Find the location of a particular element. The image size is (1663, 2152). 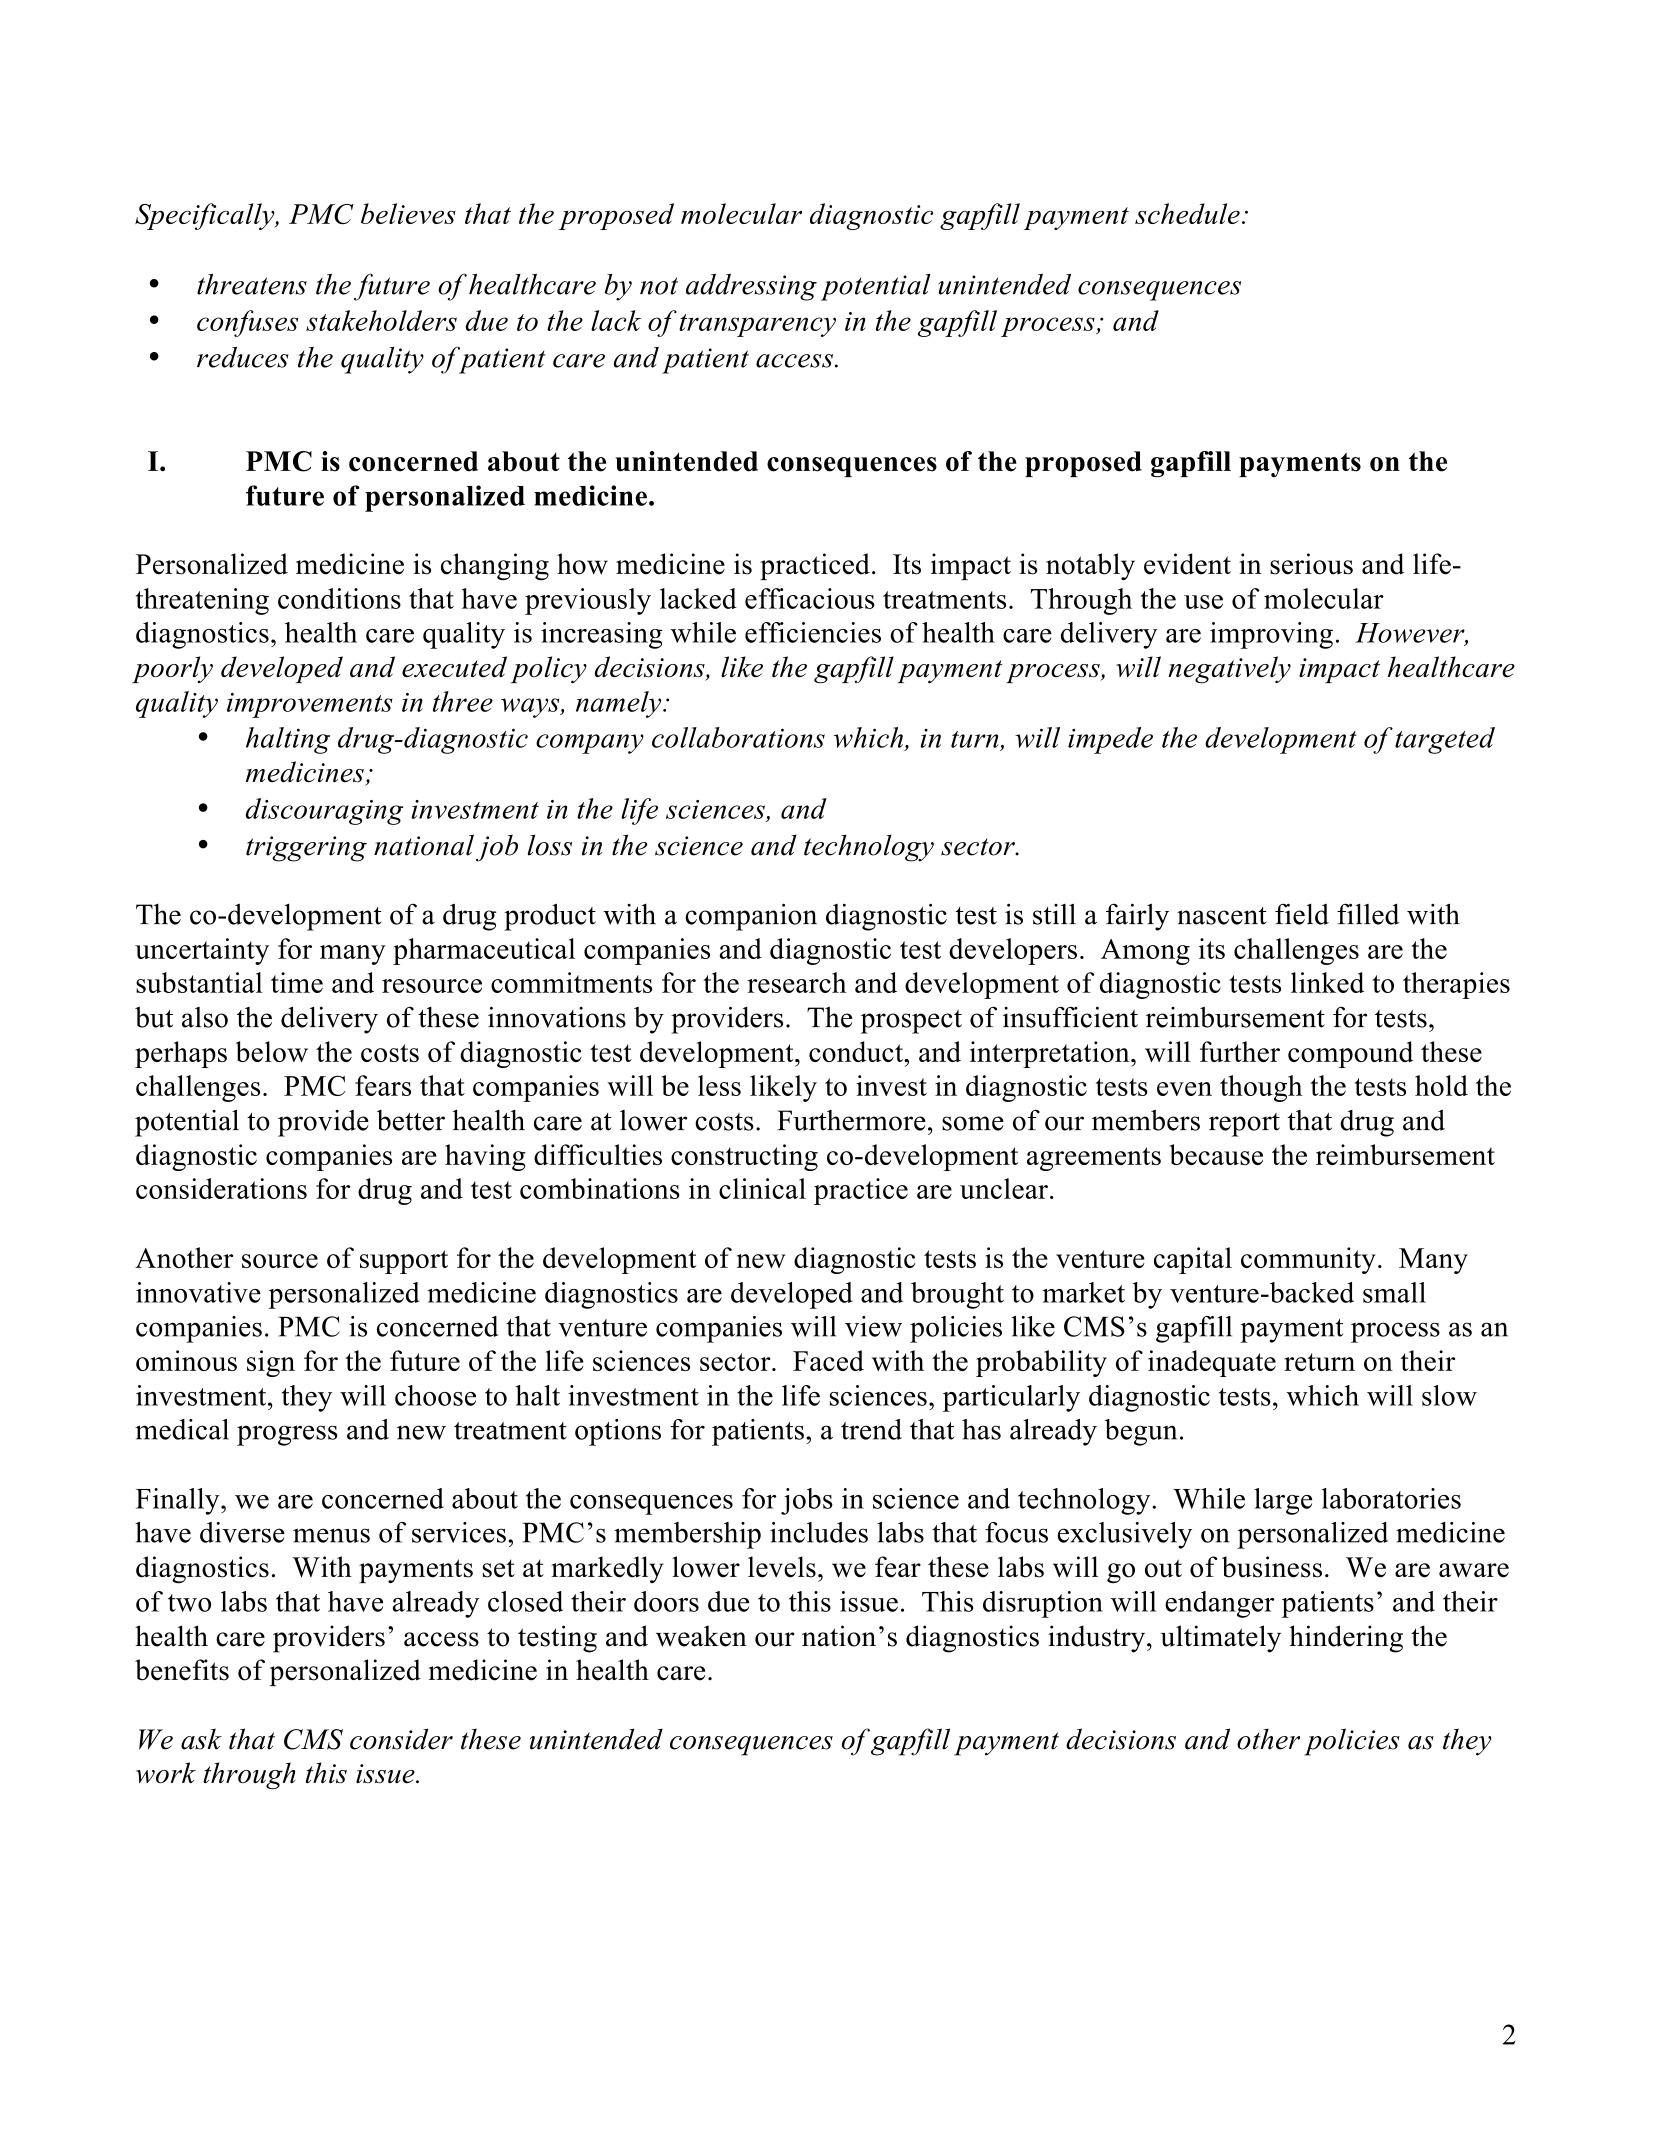

changing is located at coordinates (495, 567).
